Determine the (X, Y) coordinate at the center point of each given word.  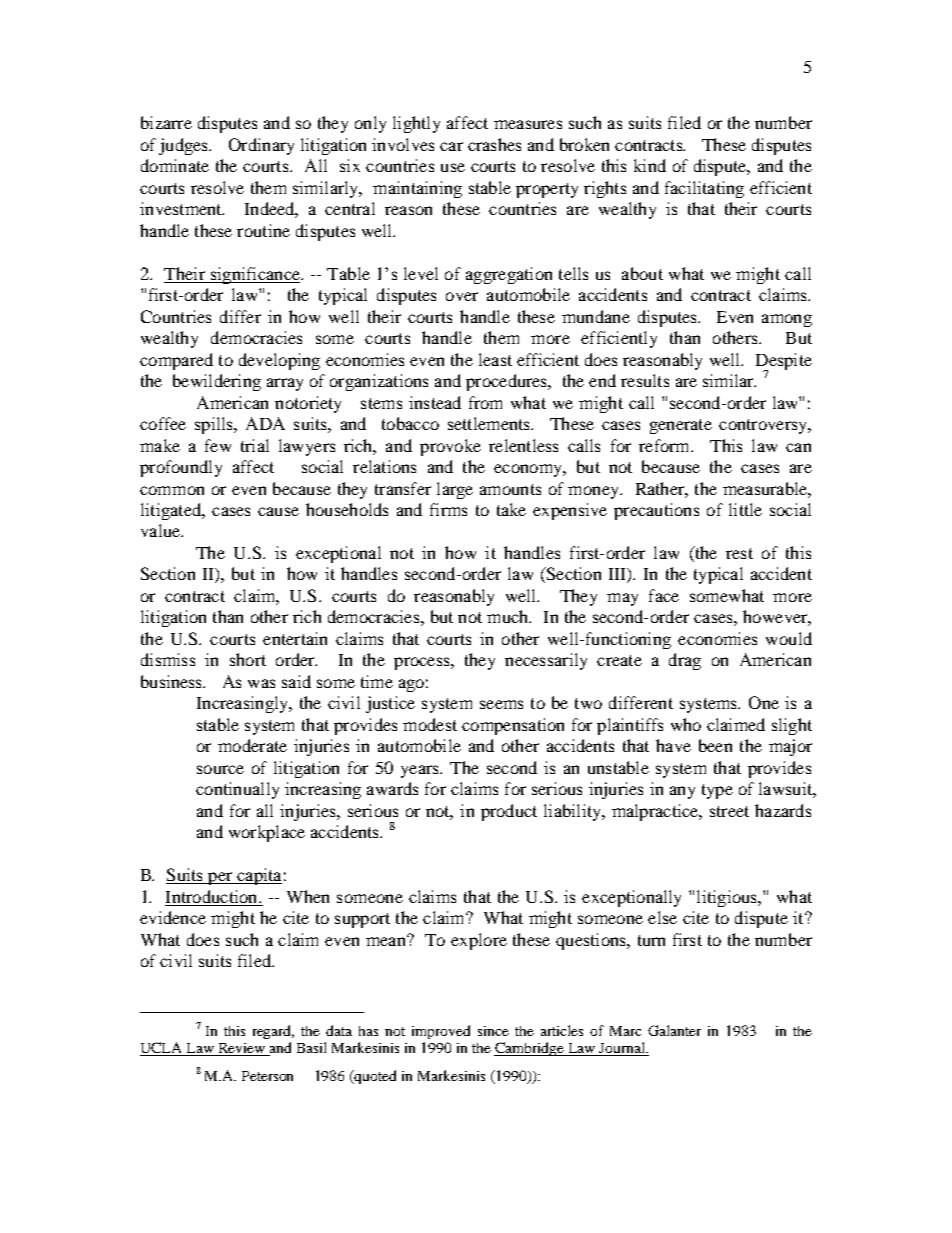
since (493, 1031)
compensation (513, 726)
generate (681, 426)
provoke (450, 447)
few (218, 445)
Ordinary (261, 146)
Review (241, 1049)
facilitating (704, 189)
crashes (494, 144)
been (715, 745)
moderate (252, 745)
